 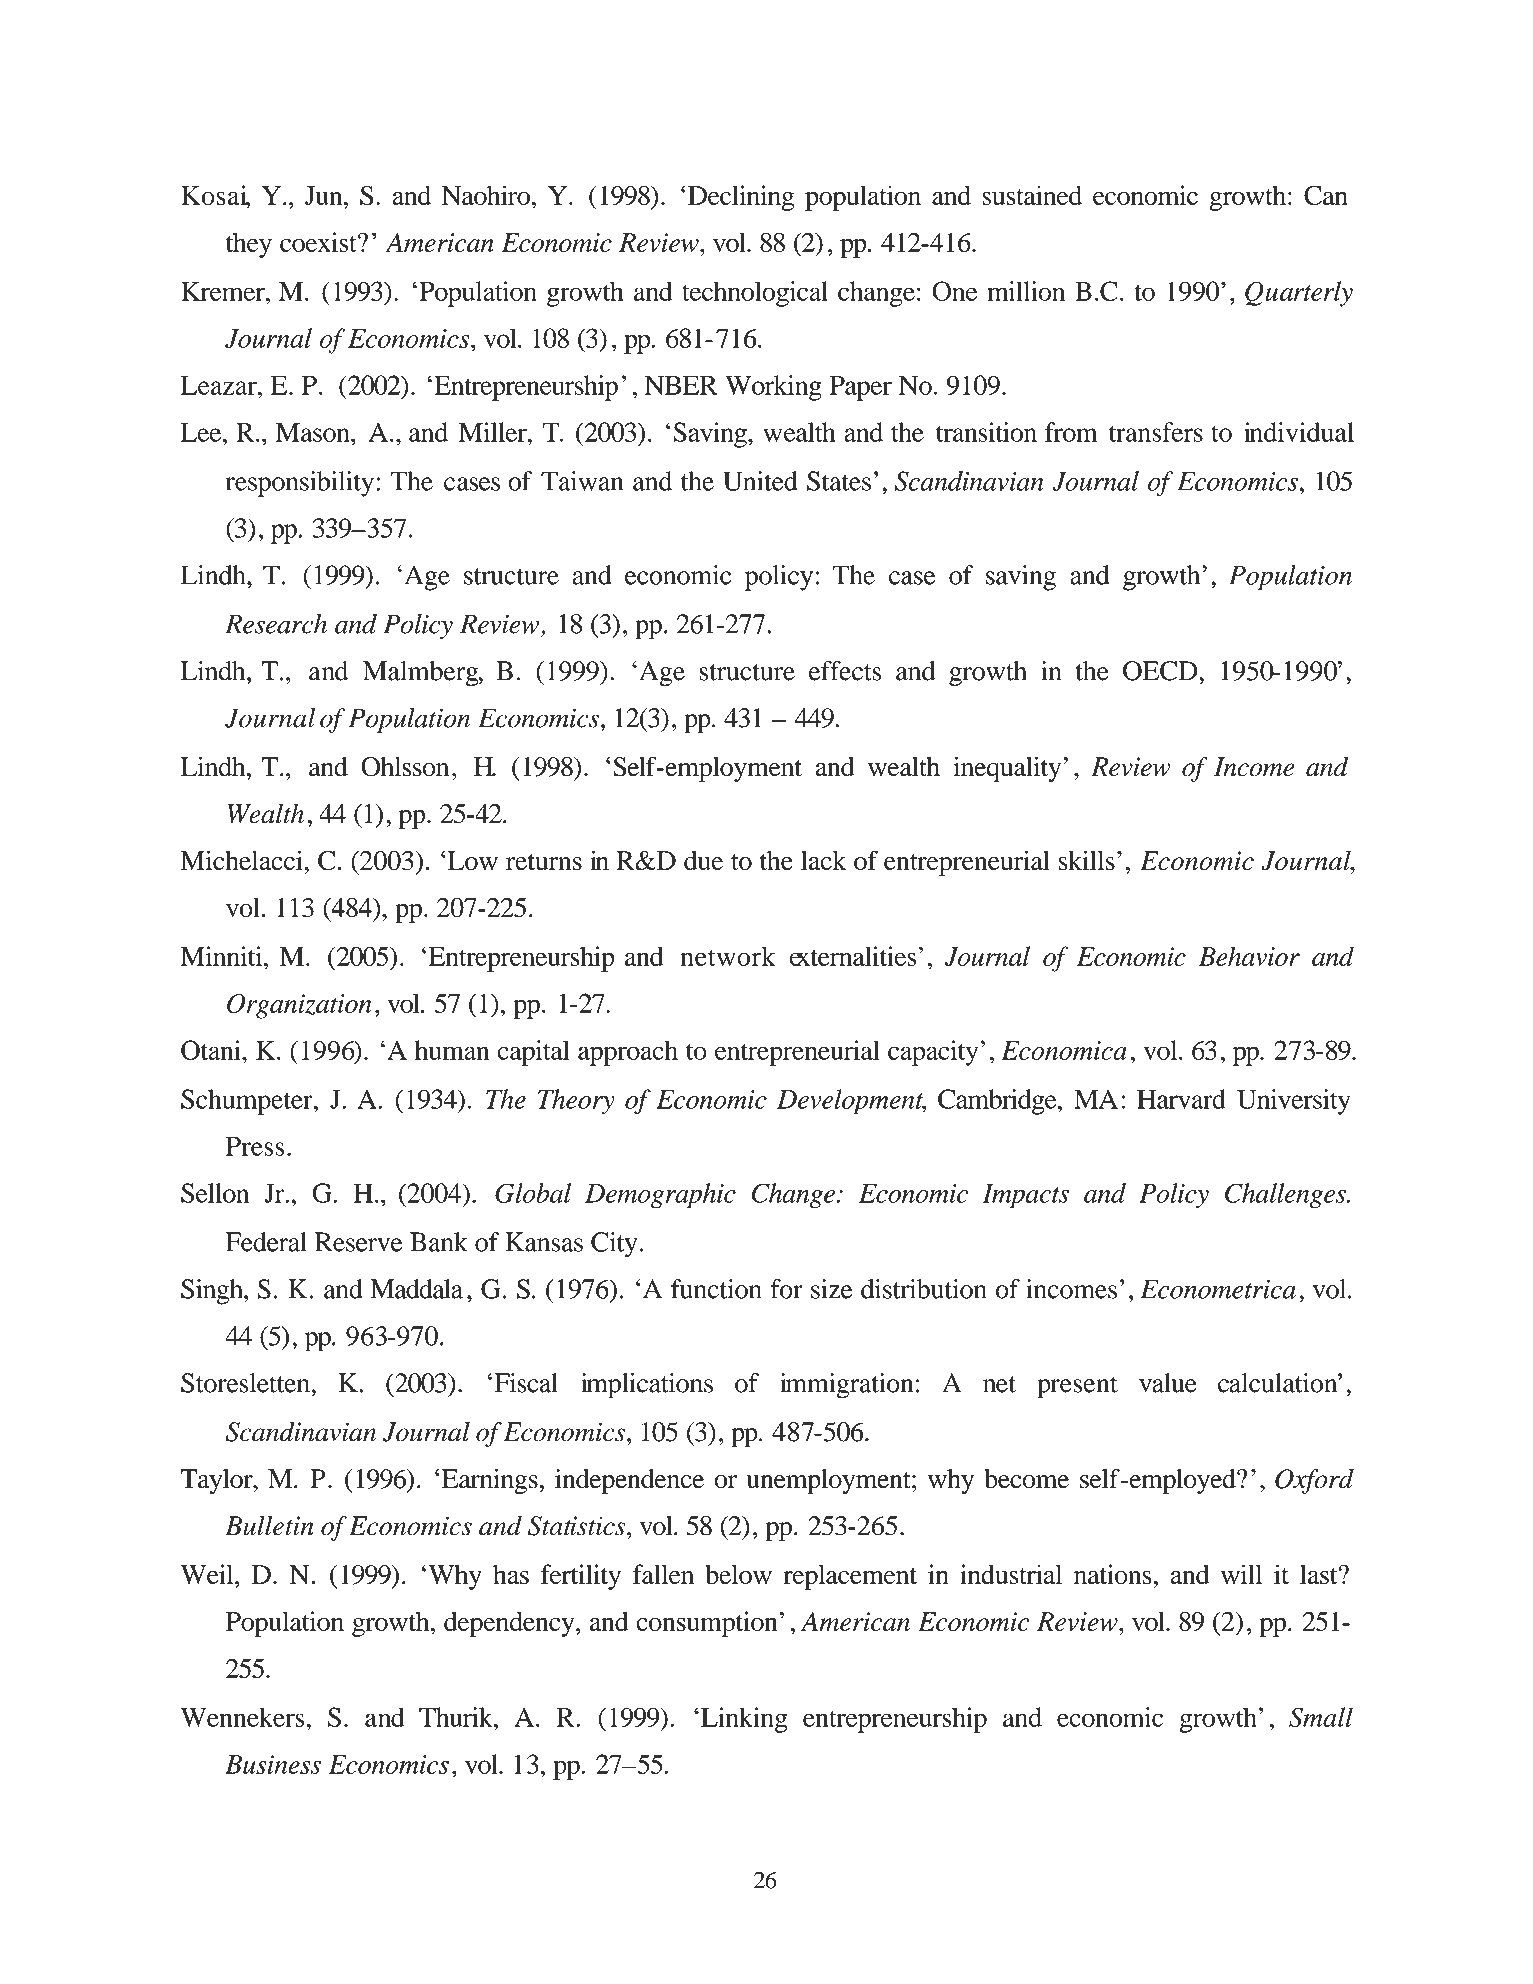 What do you see at coordinates (660, 1196) in the image?
I see `Demographic` at bounding box center [660, 1196].
